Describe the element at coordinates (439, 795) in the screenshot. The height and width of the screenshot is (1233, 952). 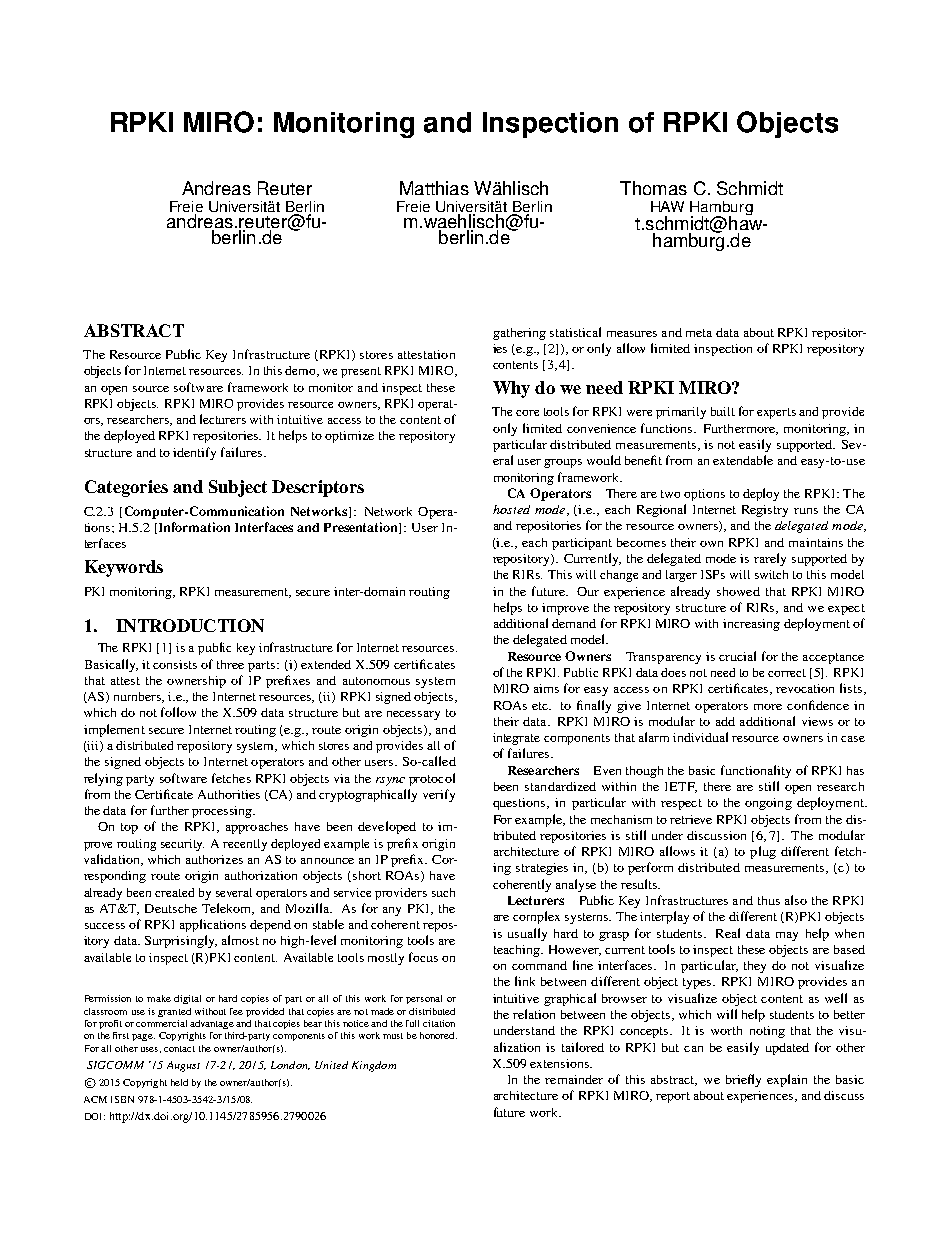
I see `verify` at that location.
